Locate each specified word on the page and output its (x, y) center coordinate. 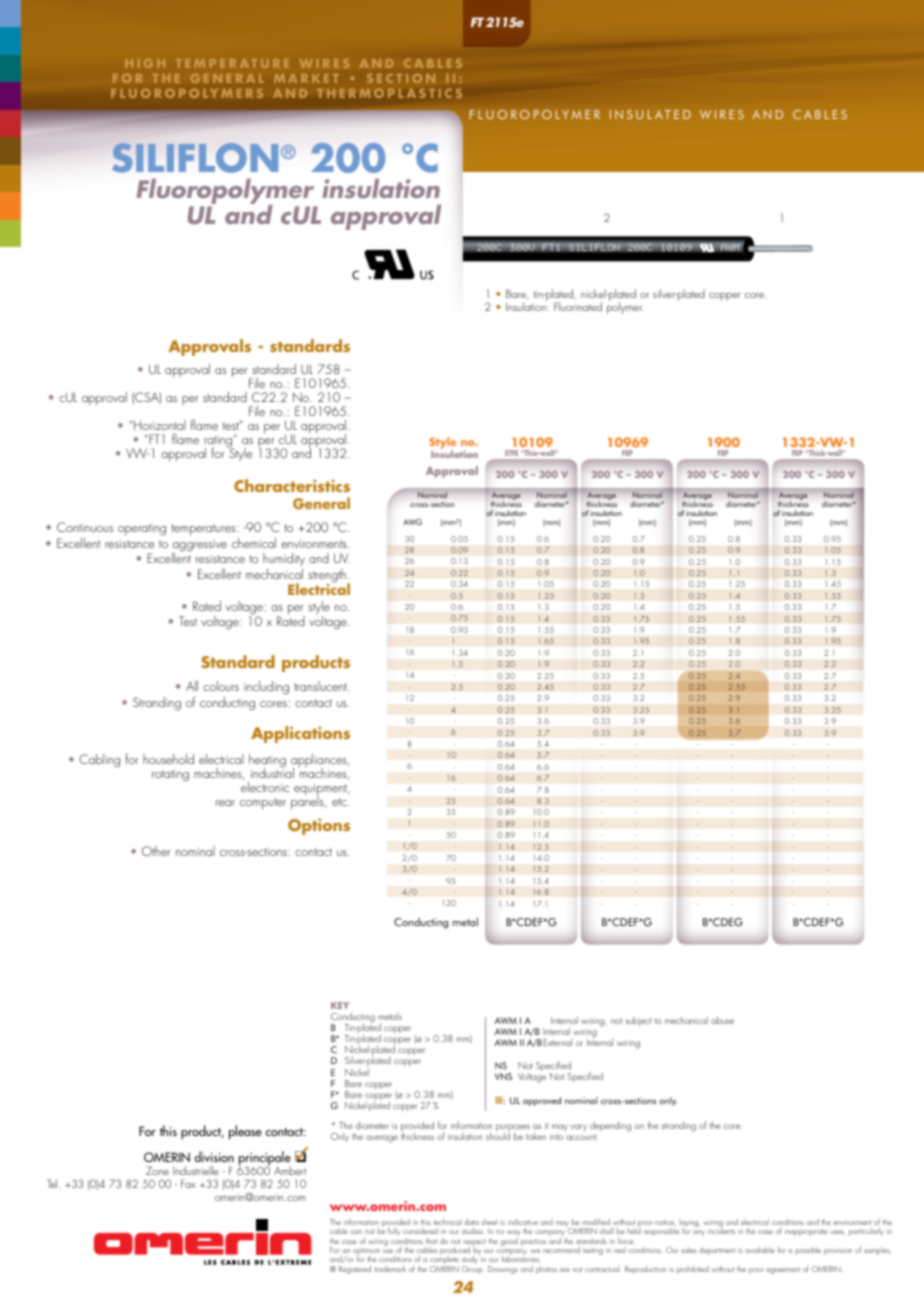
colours (221, 686)
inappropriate (806, 1232)
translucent (322, 686)
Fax (188, 1183)
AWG (412, 522)
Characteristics (292, 485)
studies (473, 1231)
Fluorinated (578, 306)
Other (156, 851)
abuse (722, 1020)
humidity (284, 559)
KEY (340, 1005)
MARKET (306, 78)
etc (340, 802)
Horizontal (160, 425)
